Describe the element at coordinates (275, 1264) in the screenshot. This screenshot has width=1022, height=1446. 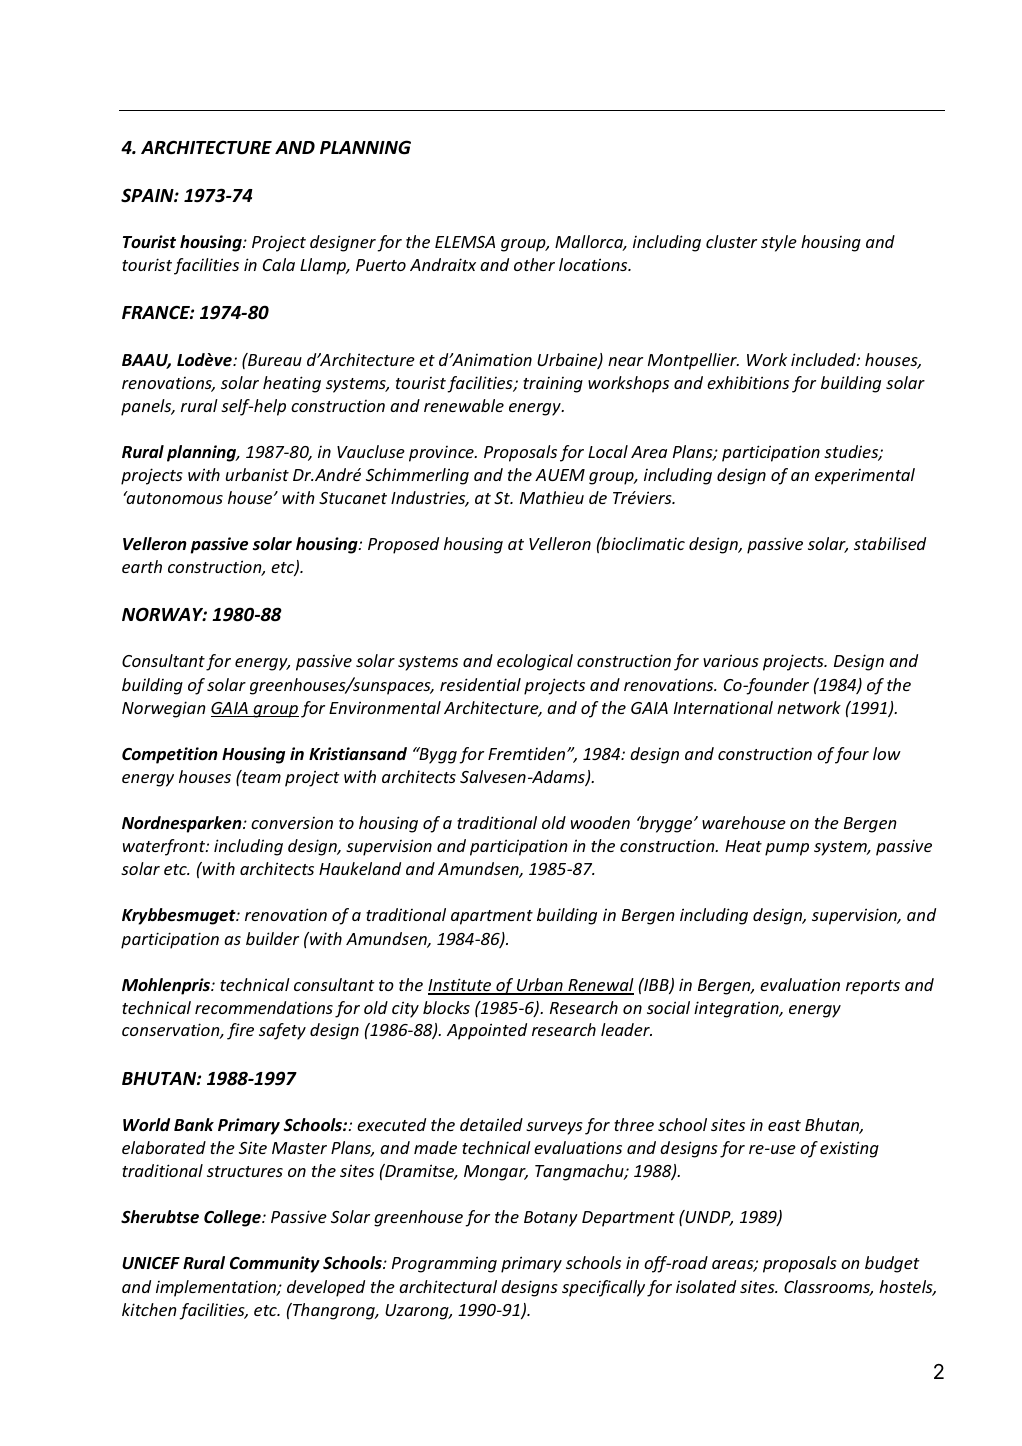
I see `Community` at that location.
